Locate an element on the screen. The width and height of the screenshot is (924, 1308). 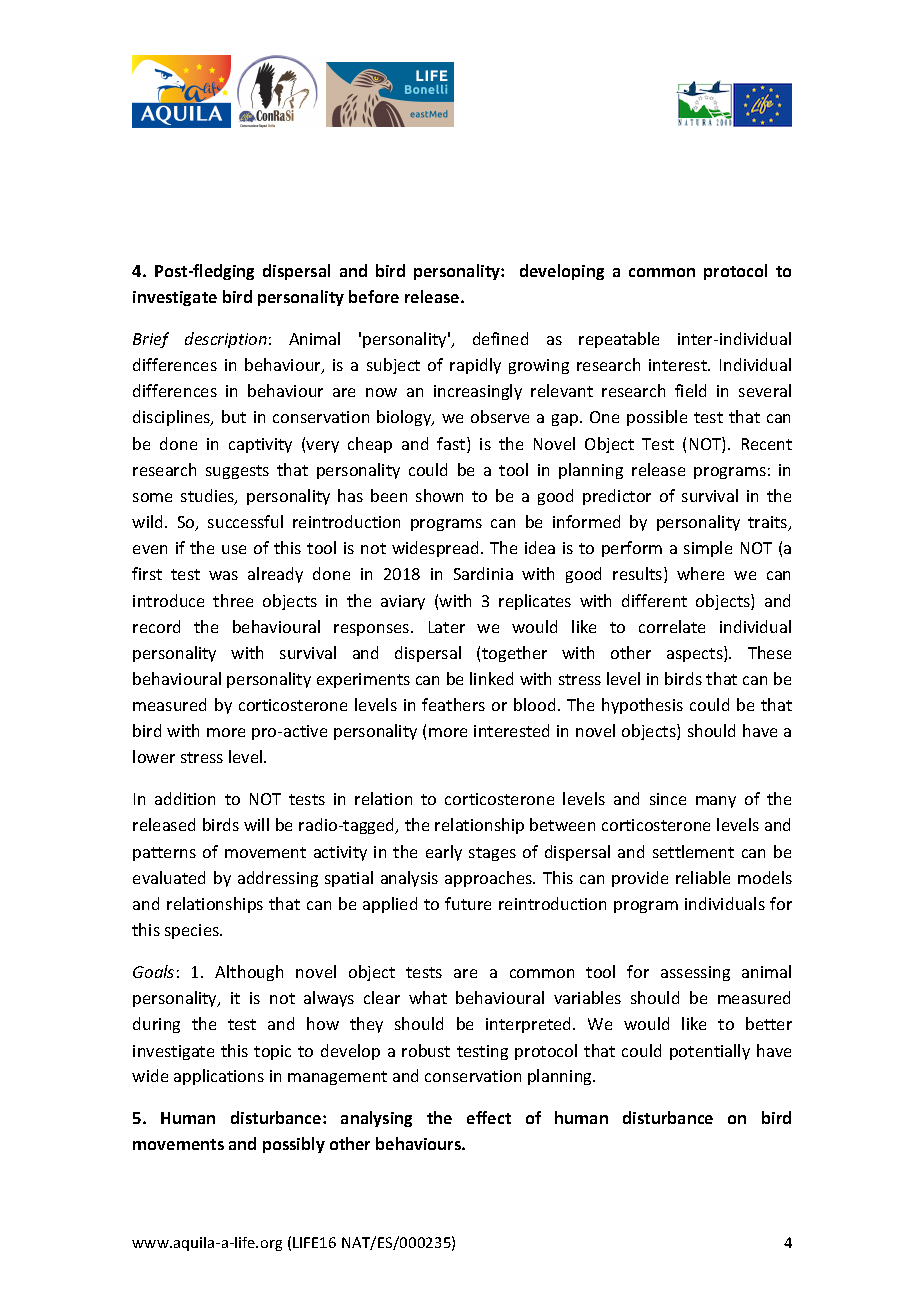
repeatable is located at coordinates (619, 340).
